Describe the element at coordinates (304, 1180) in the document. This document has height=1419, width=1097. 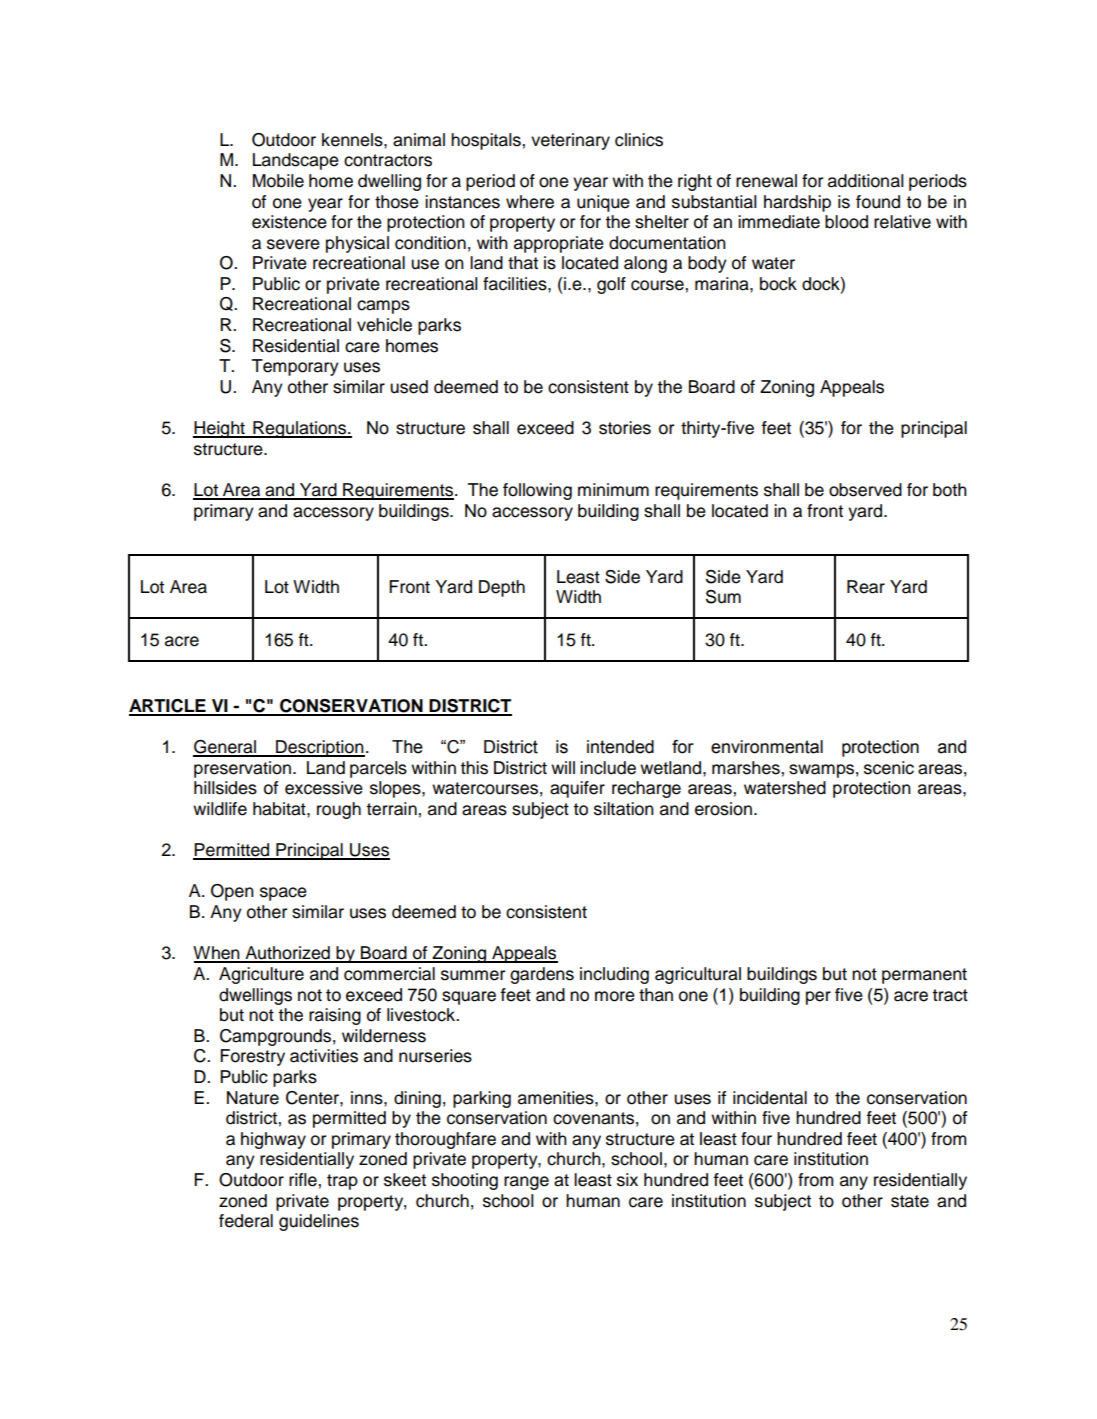
I see `rifle` at that location.
